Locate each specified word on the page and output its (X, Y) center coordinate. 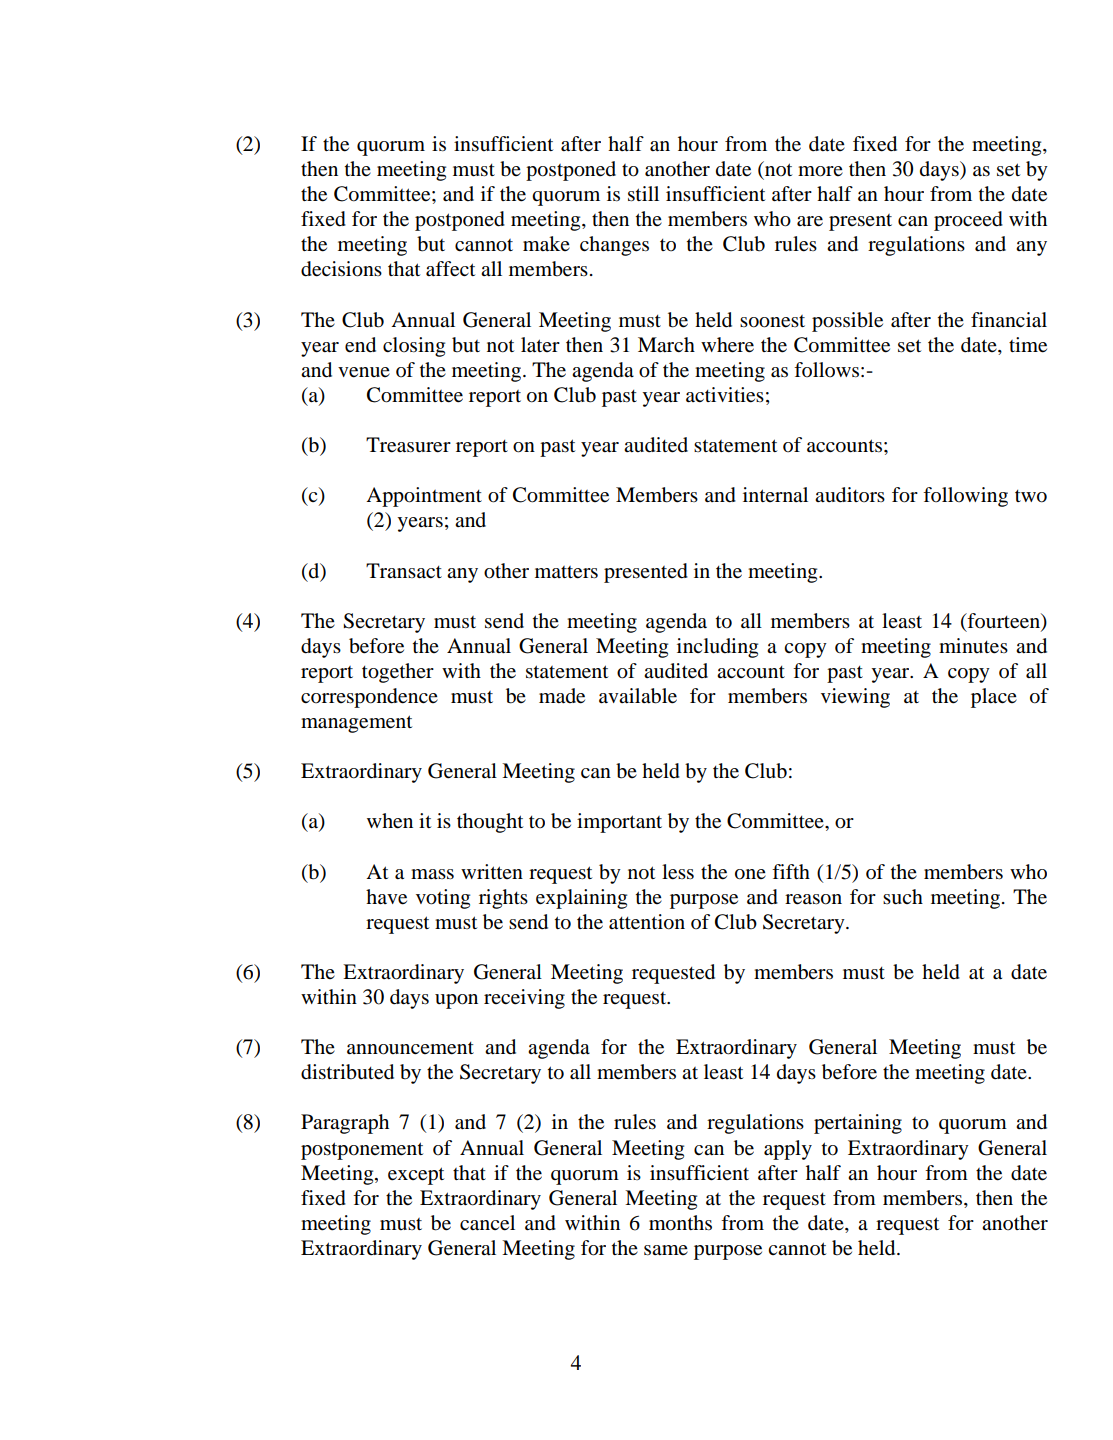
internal (775, 494)
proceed (968, 221)
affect (450, 269)
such (903, 897)
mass (432, 874)
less (678, 872)
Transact (404, 570)
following (965, 497)
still (643, 194)
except (416, 1176)
